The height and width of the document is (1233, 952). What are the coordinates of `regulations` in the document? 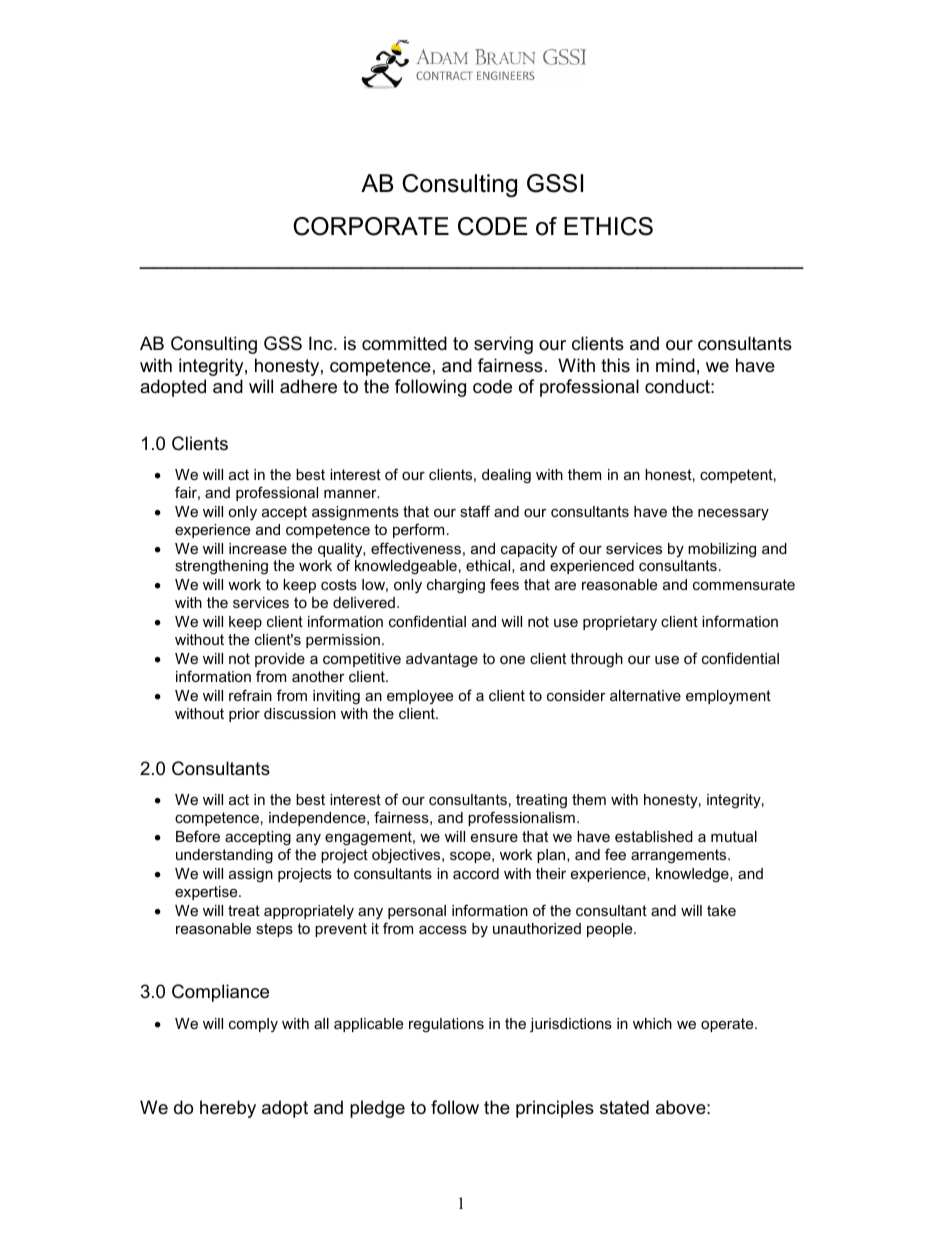 It's located at (446, 1025).
